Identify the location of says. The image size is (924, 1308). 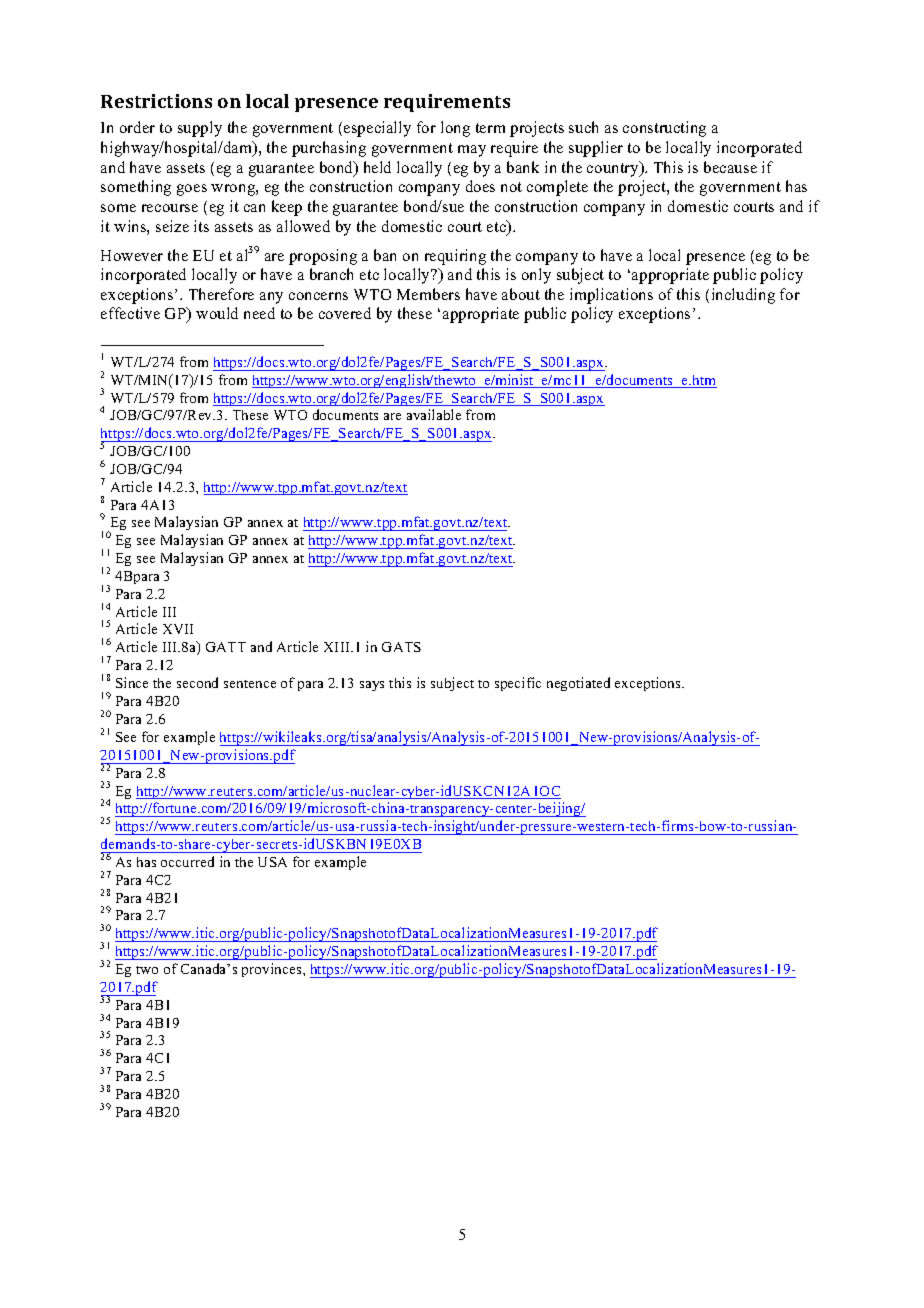
(372, 686).
